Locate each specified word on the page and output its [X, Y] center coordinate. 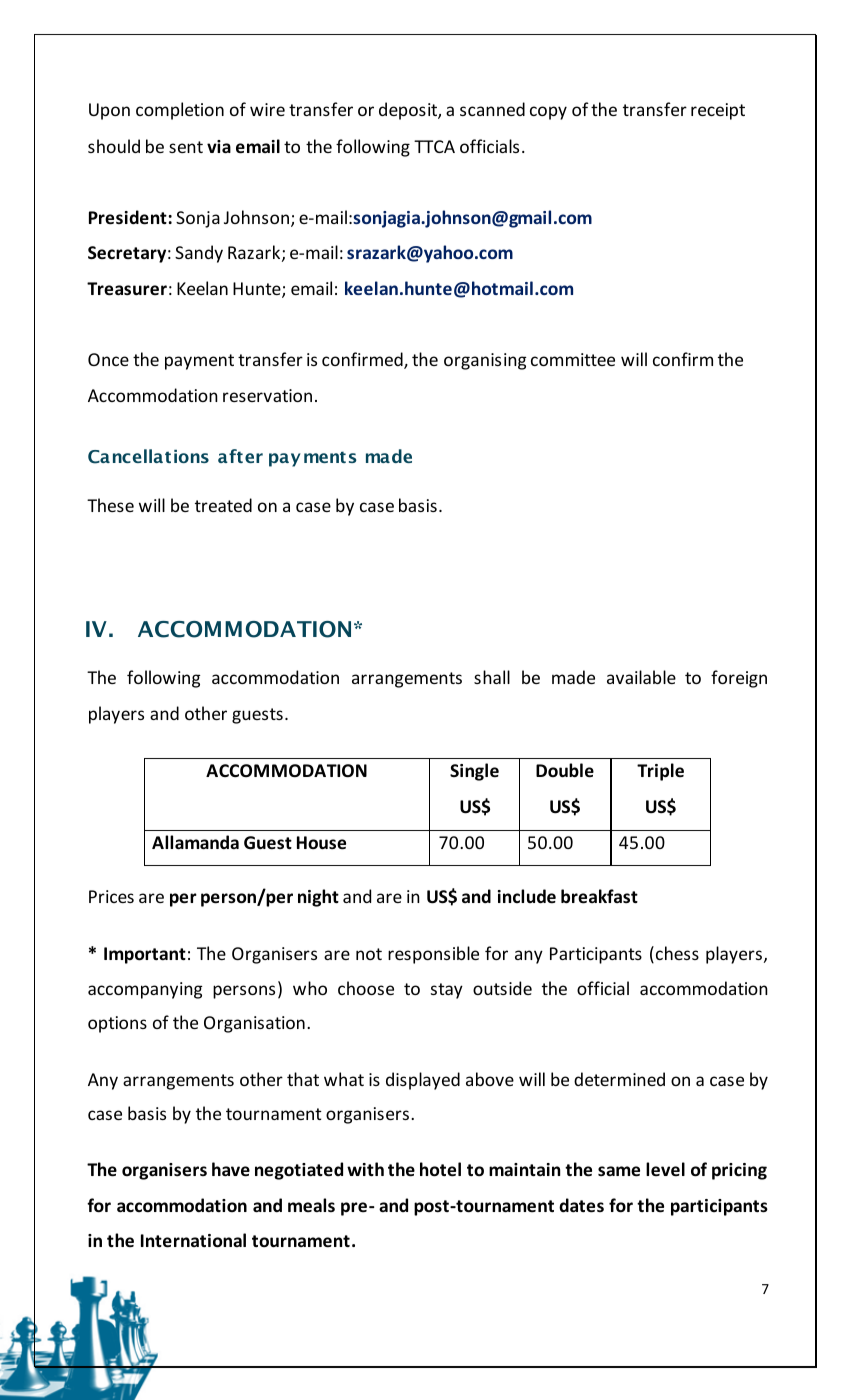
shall [492, 677]
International [193, 1240]
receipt [718, 111]
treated [223, 505]
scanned [492, 109]
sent [186, 147]
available [641, 677]
